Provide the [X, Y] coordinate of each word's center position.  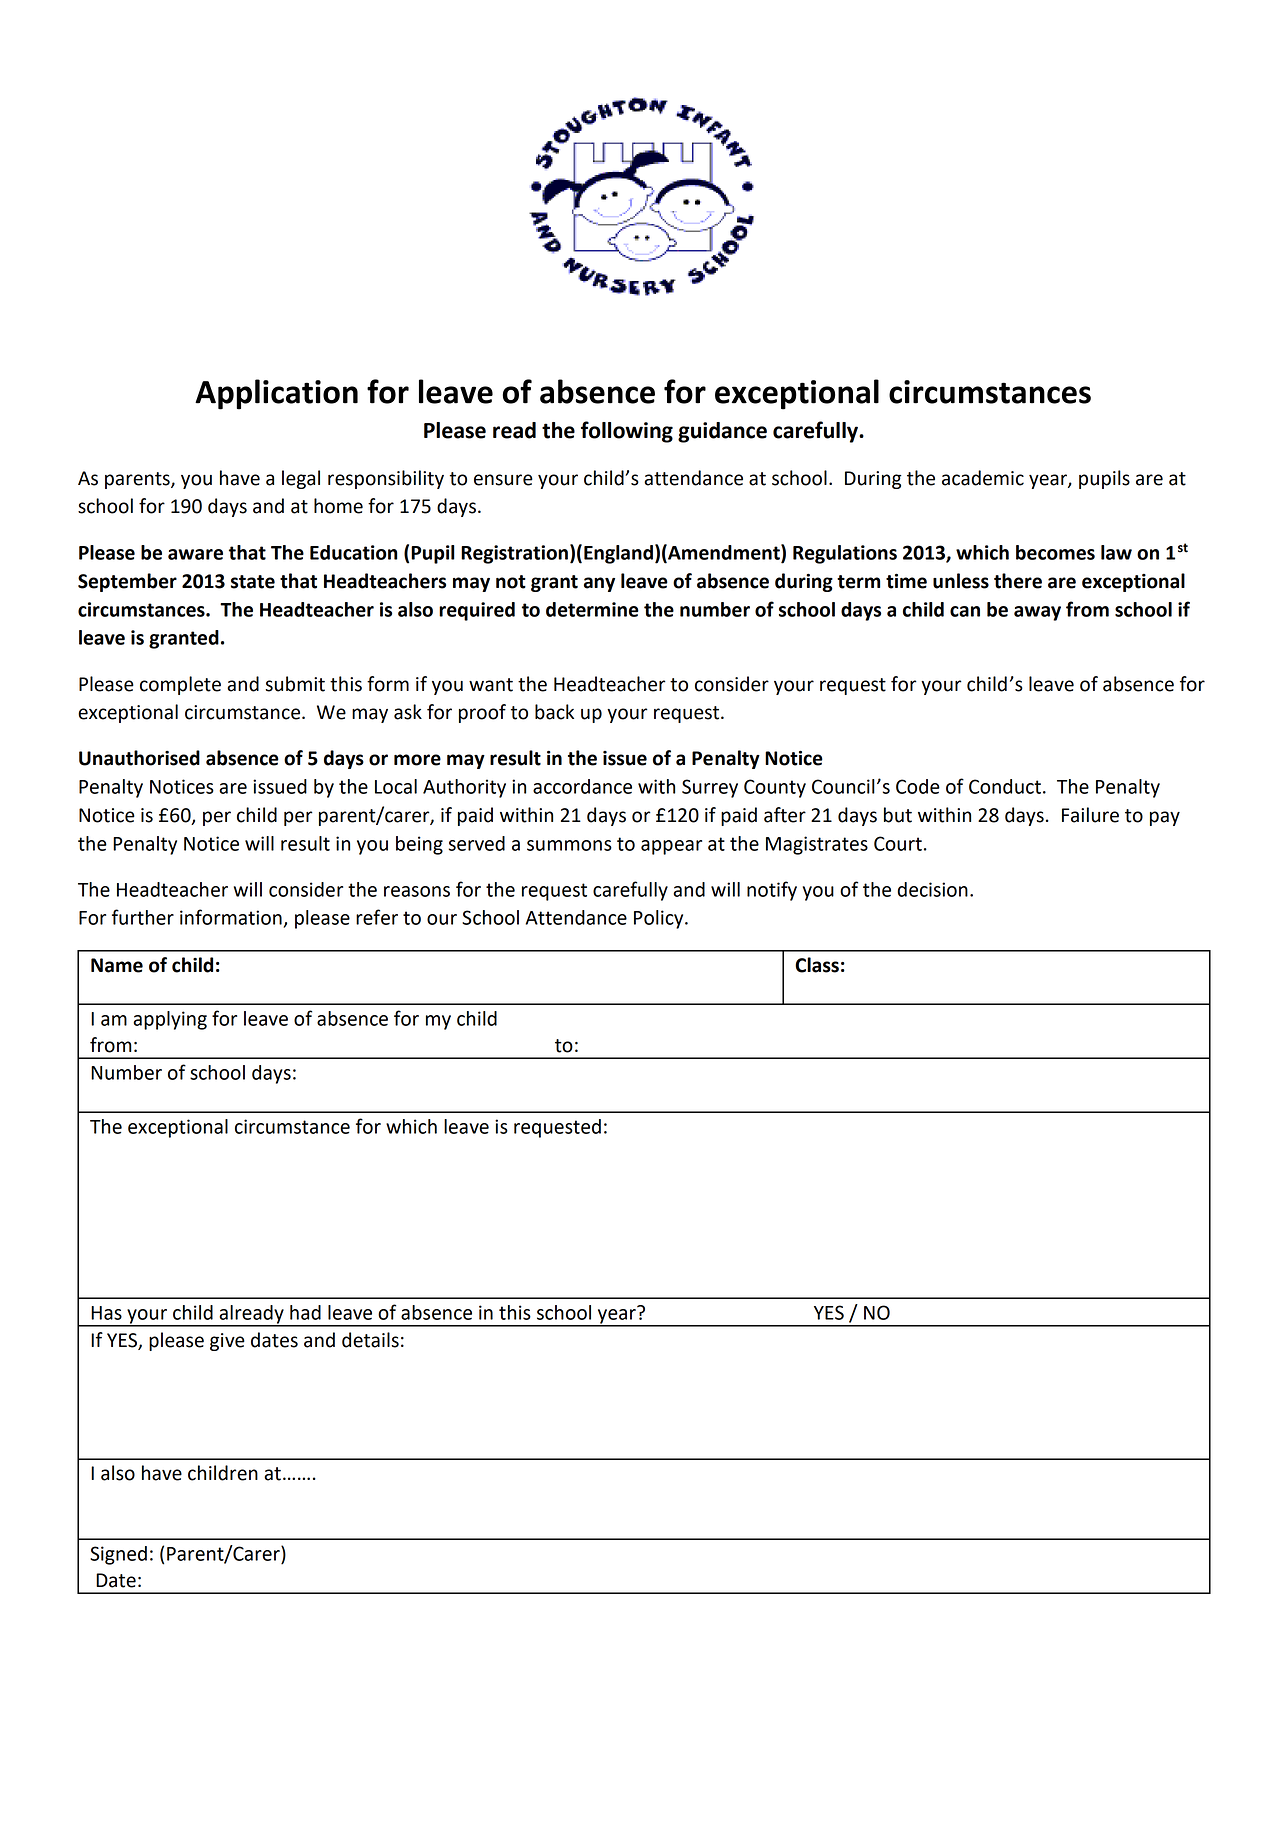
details [370, 1340]
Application [276, 394]
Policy [660, 919]
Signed [118, 1555]
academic [983, 478]
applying [170, 1020]
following [627, 432]
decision [932, 889]
